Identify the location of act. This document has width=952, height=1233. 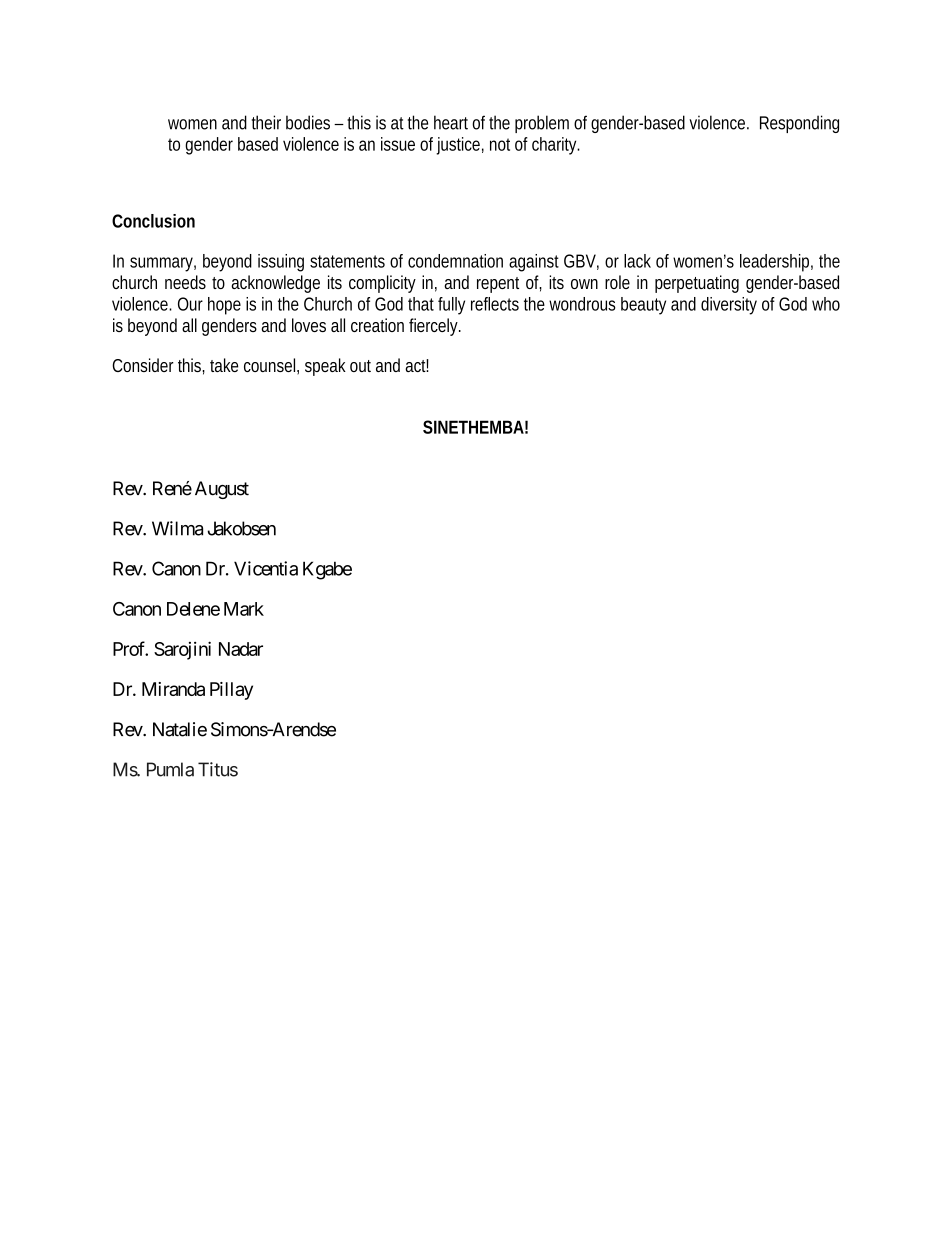
(417, 365).
